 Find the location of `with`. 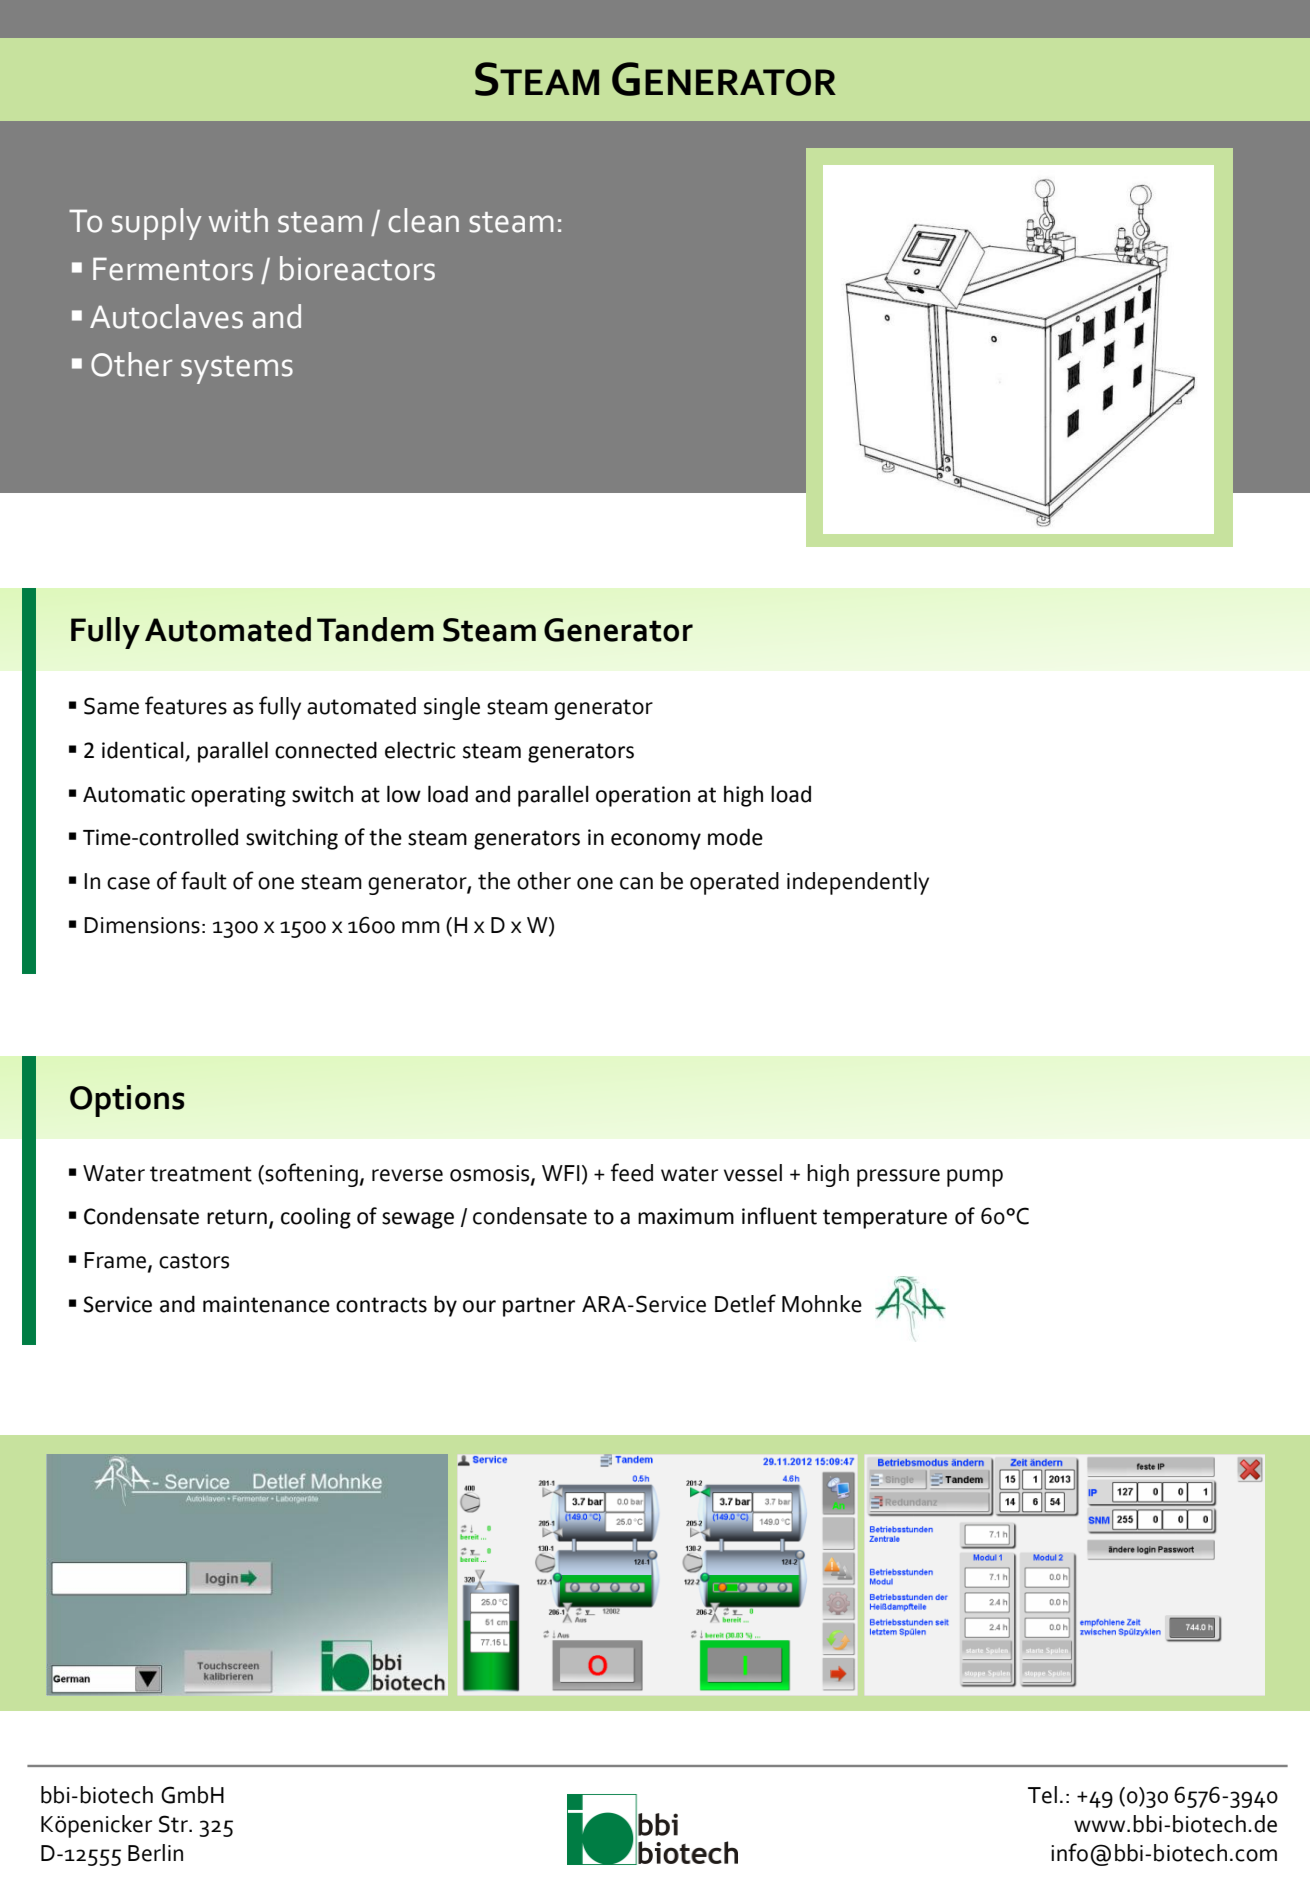

with is located at coordinates (238, 220).
